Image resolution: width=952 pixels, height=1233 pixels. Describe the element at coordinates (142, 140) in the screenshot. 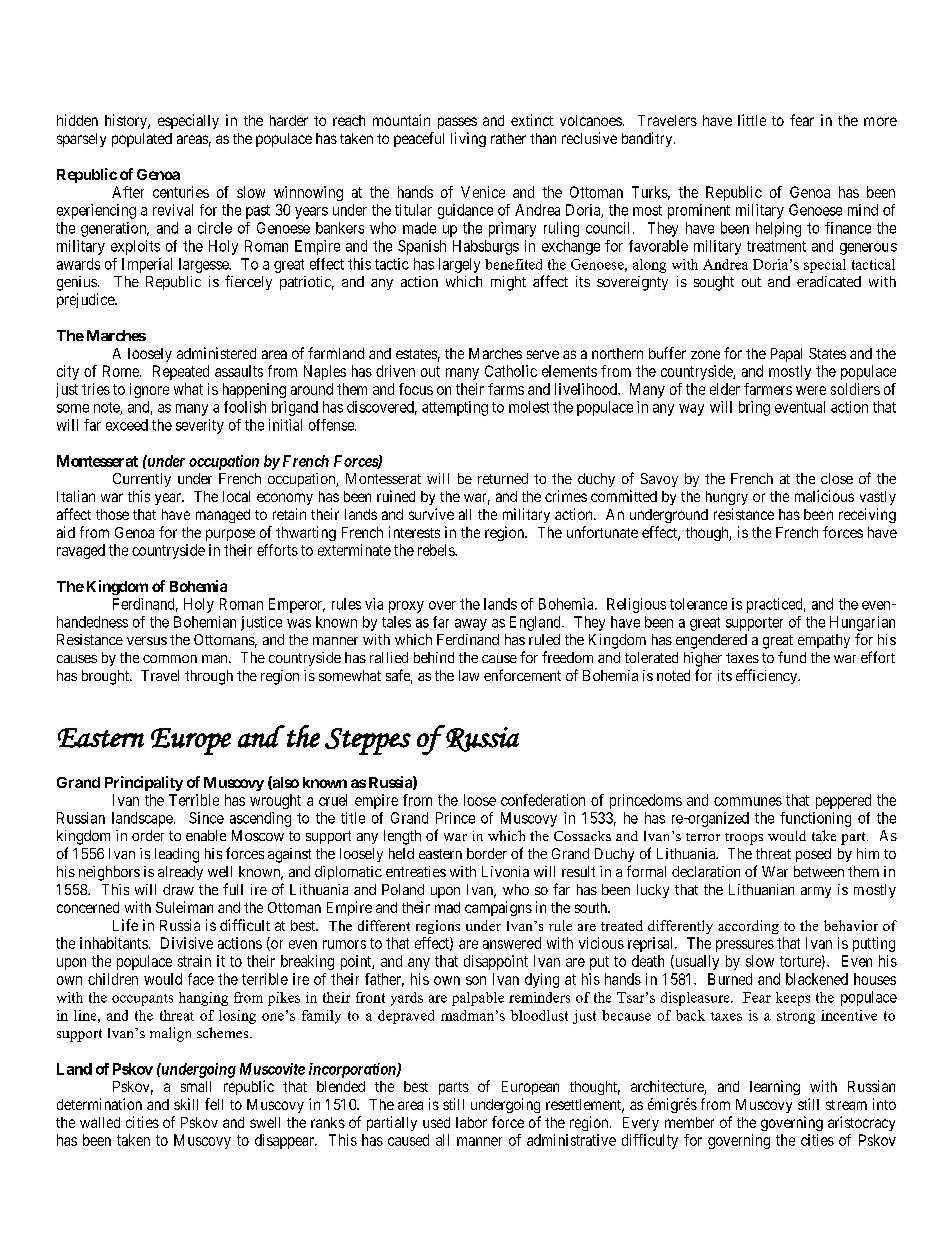

I see `populated` at that location.
